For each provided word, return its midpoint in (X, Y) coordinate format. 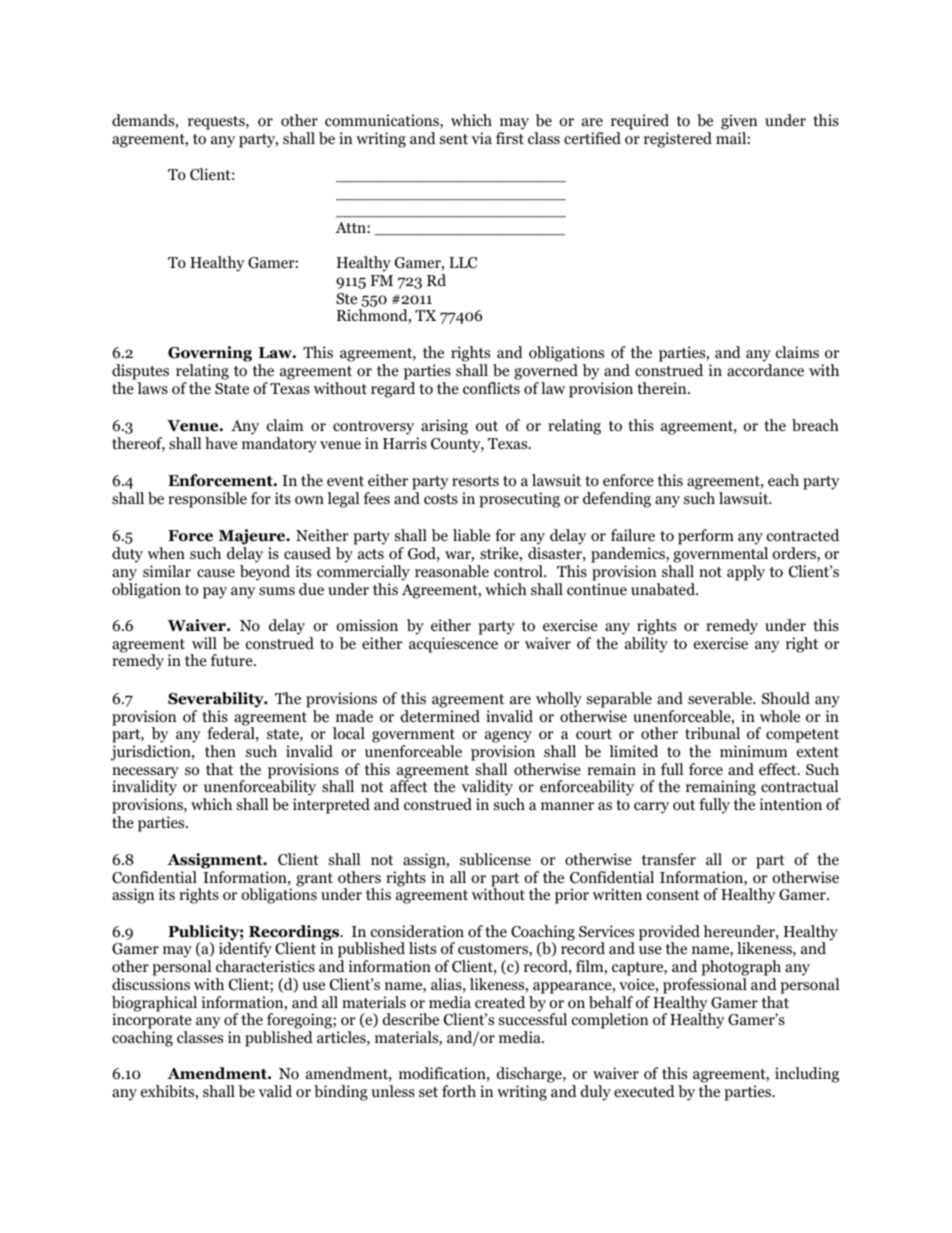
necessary (145, 774)
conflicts (491, 388)
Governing (210, 355)
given (739, 122)
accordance (765, 370)
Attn (352, 227)
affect (409, 785)
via (481, 138)
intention (791, 804)
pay (215, 593)
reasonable (452, 571)
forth (459, 1091)
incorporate (152, 1022)
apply (746, 573)
